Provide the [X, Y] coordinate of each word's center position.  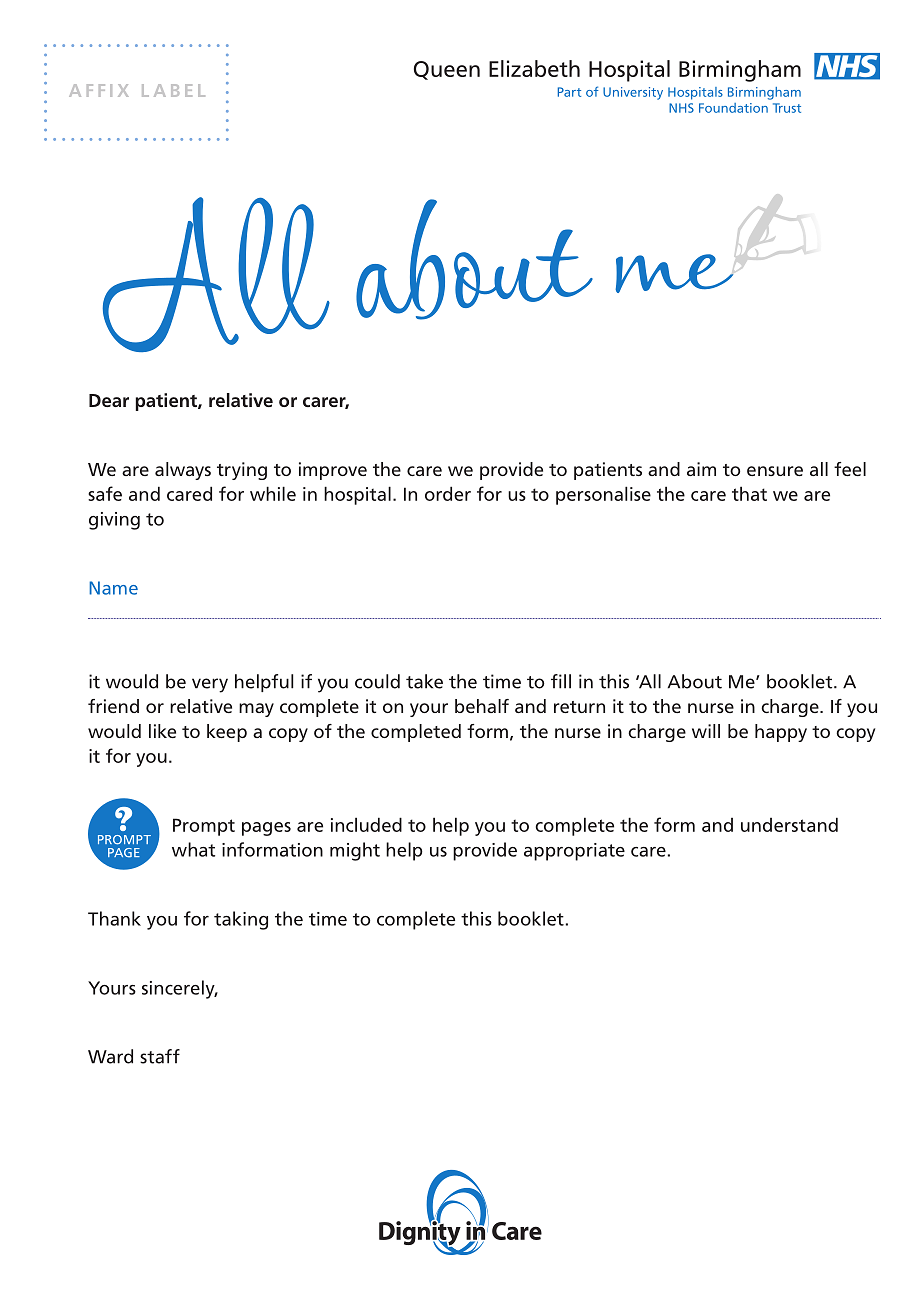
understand [789, 824]
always [183, 471]
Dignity [420, 1233]
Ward [110, 1056]
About [695, 681]
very [210, 685]
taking [241, 920]
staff [160, 1056]
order [448, 493]
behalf [482, 706]
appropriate [574, 852]
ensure [775, 471]
